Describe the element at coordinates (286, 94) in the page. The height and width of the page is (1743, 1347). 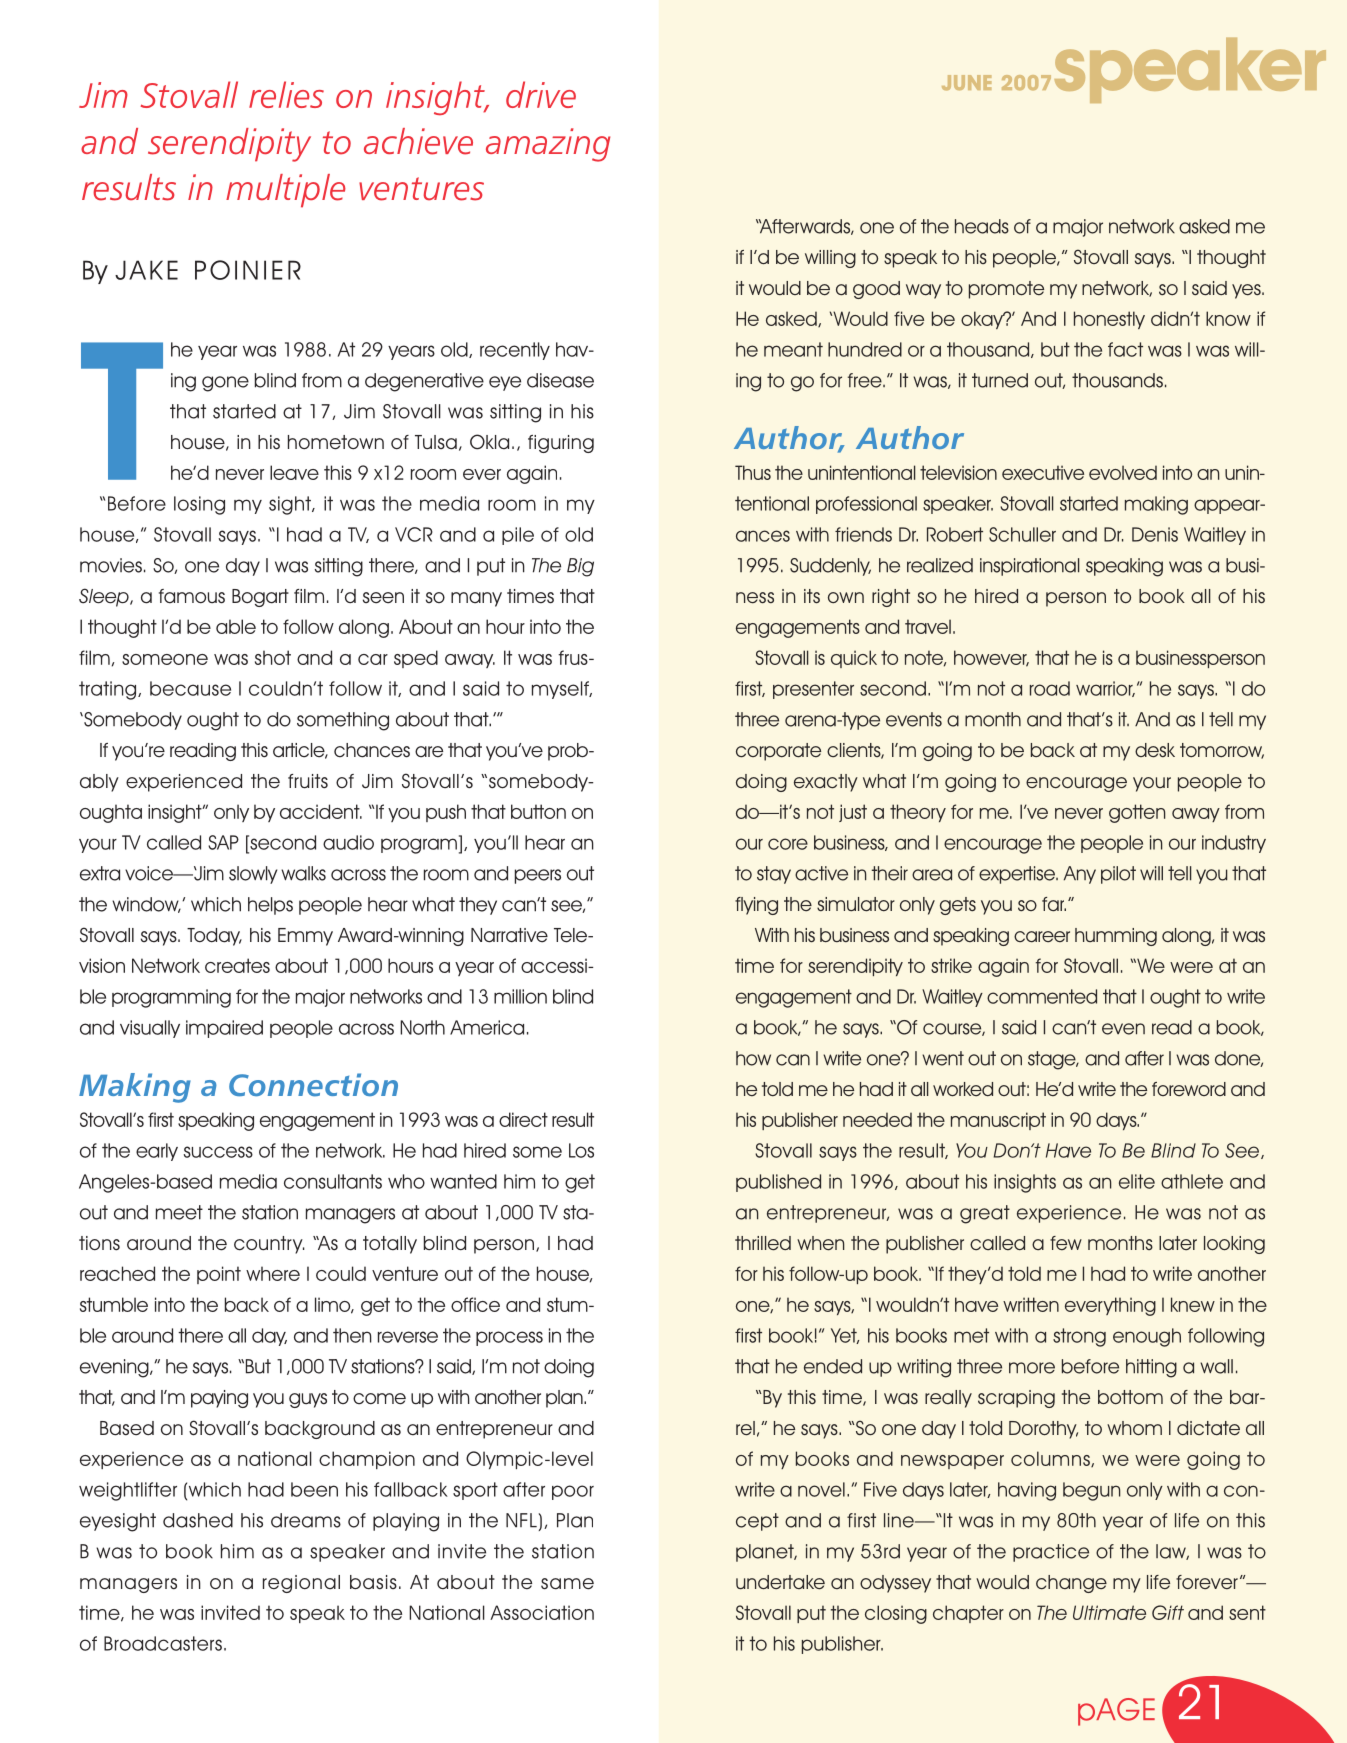
I see `relies` at that location.
